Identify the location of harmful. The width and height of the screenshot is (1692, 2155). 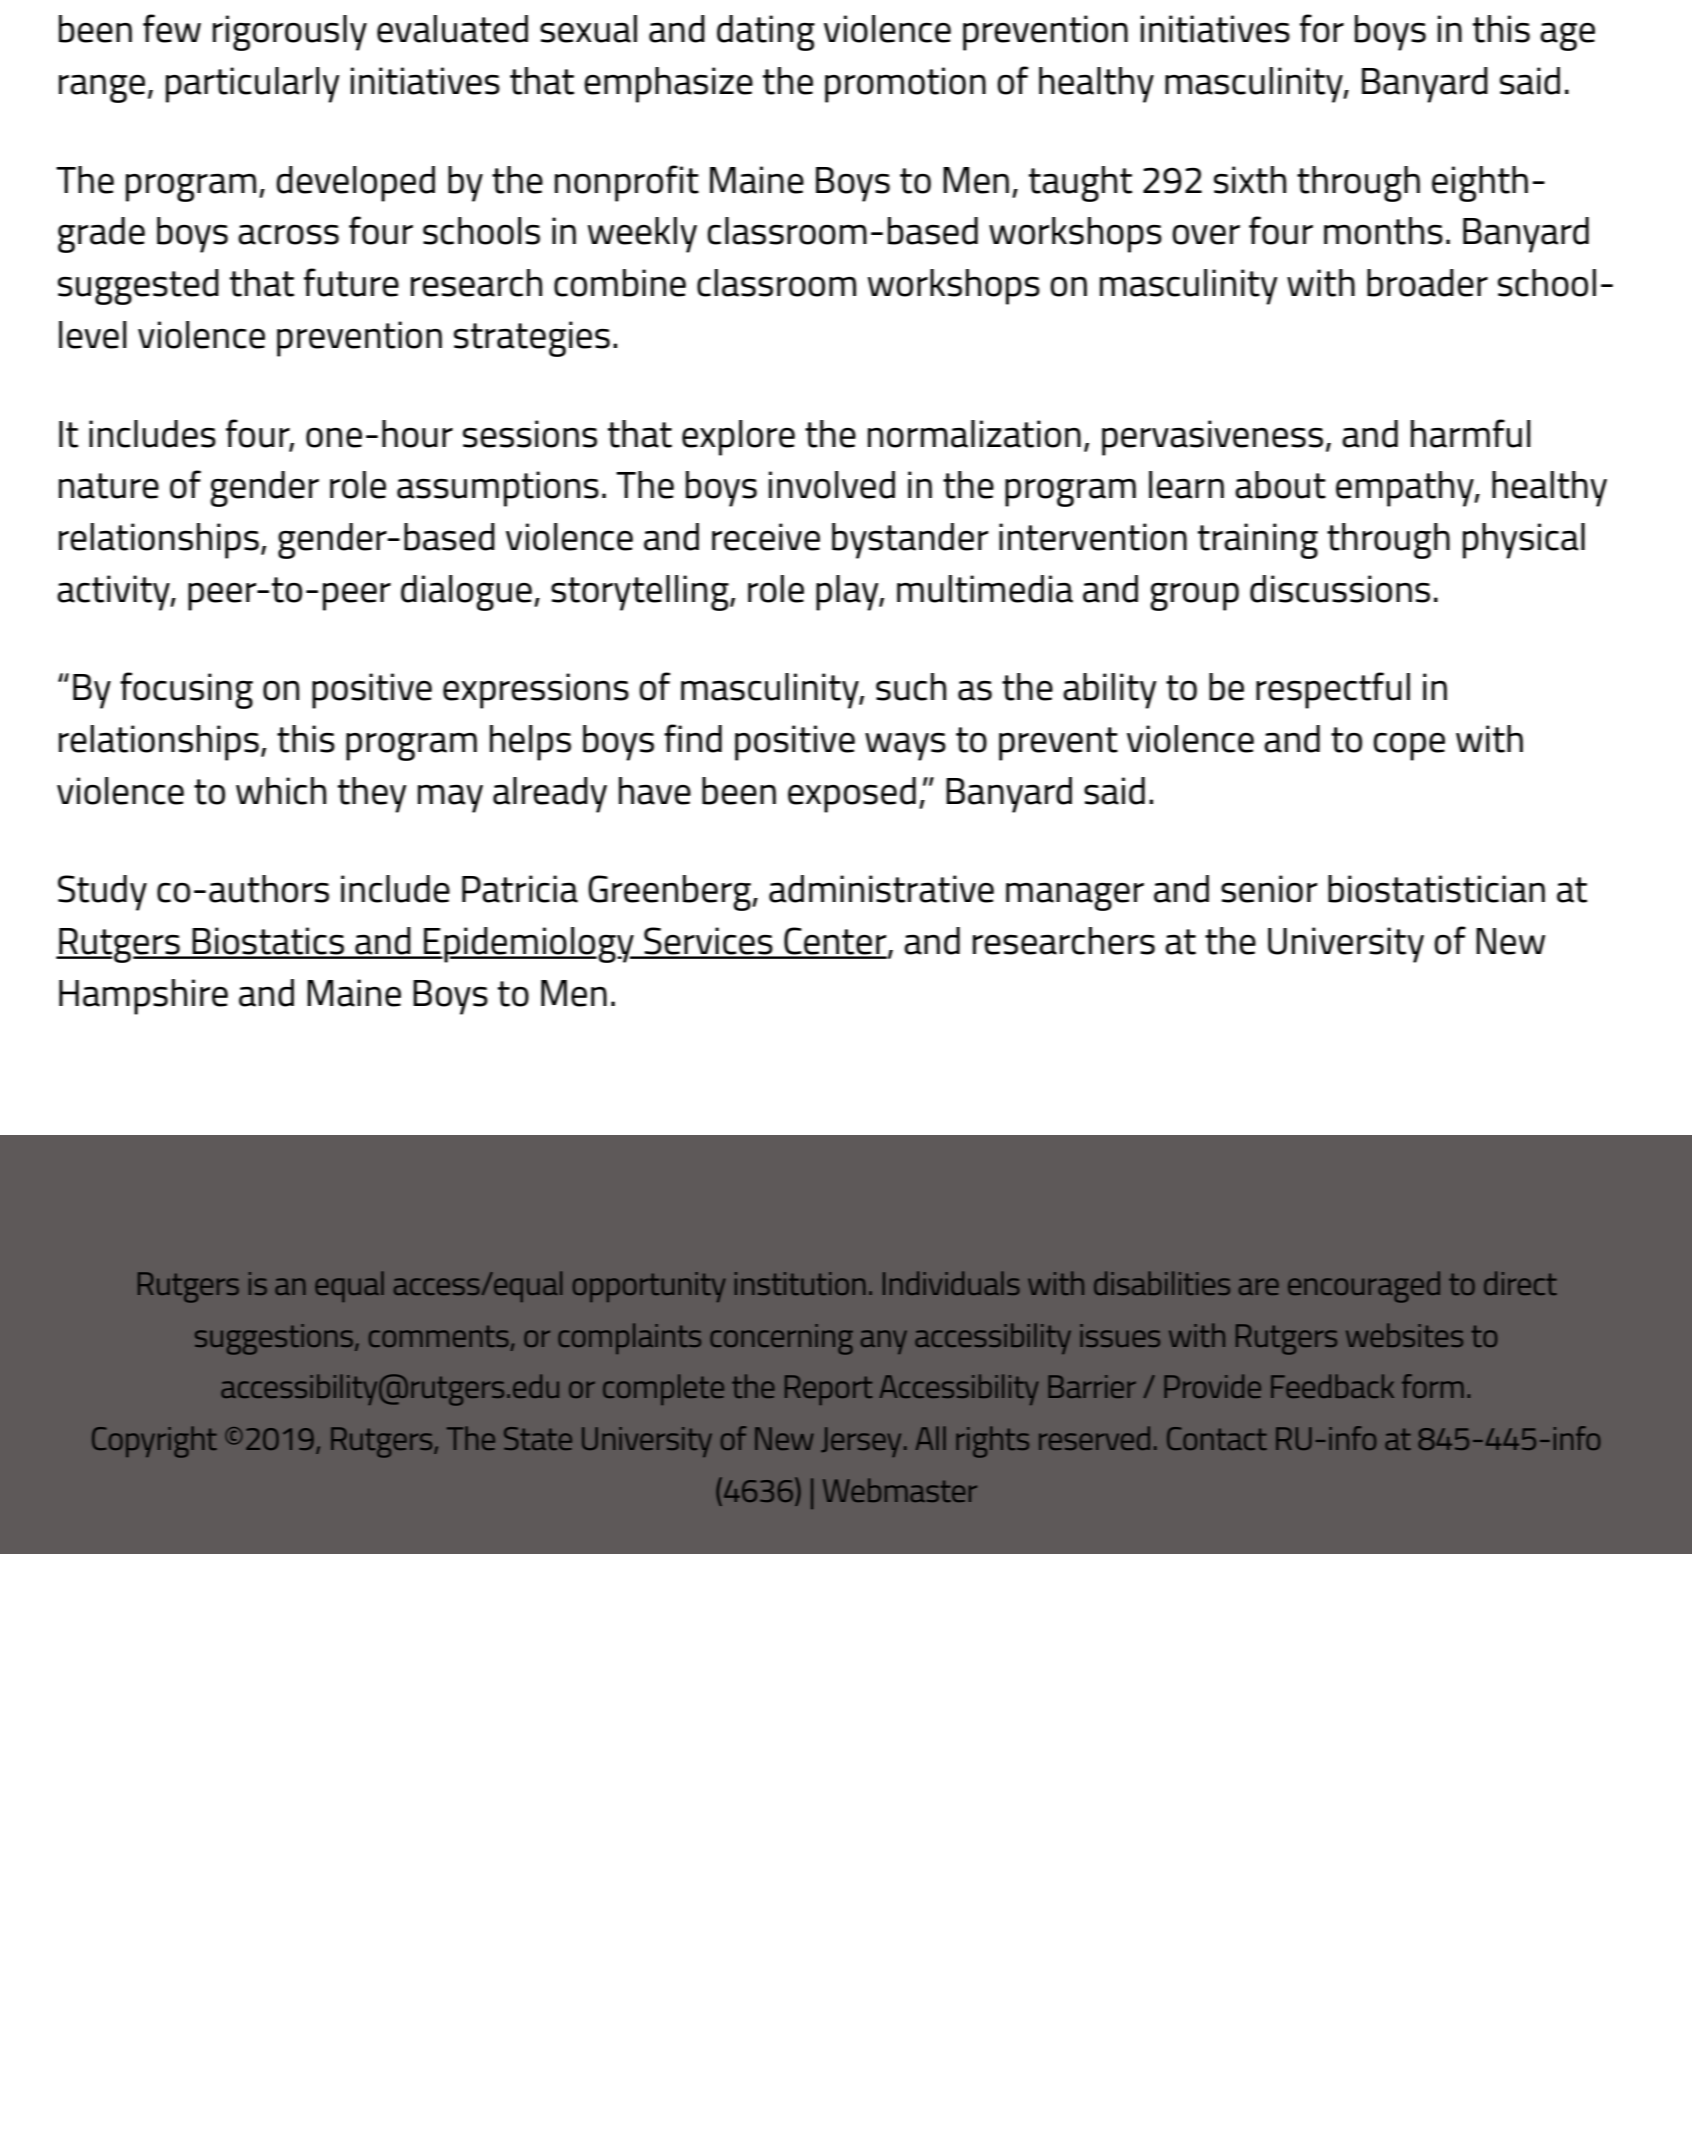
(1471, 433).
